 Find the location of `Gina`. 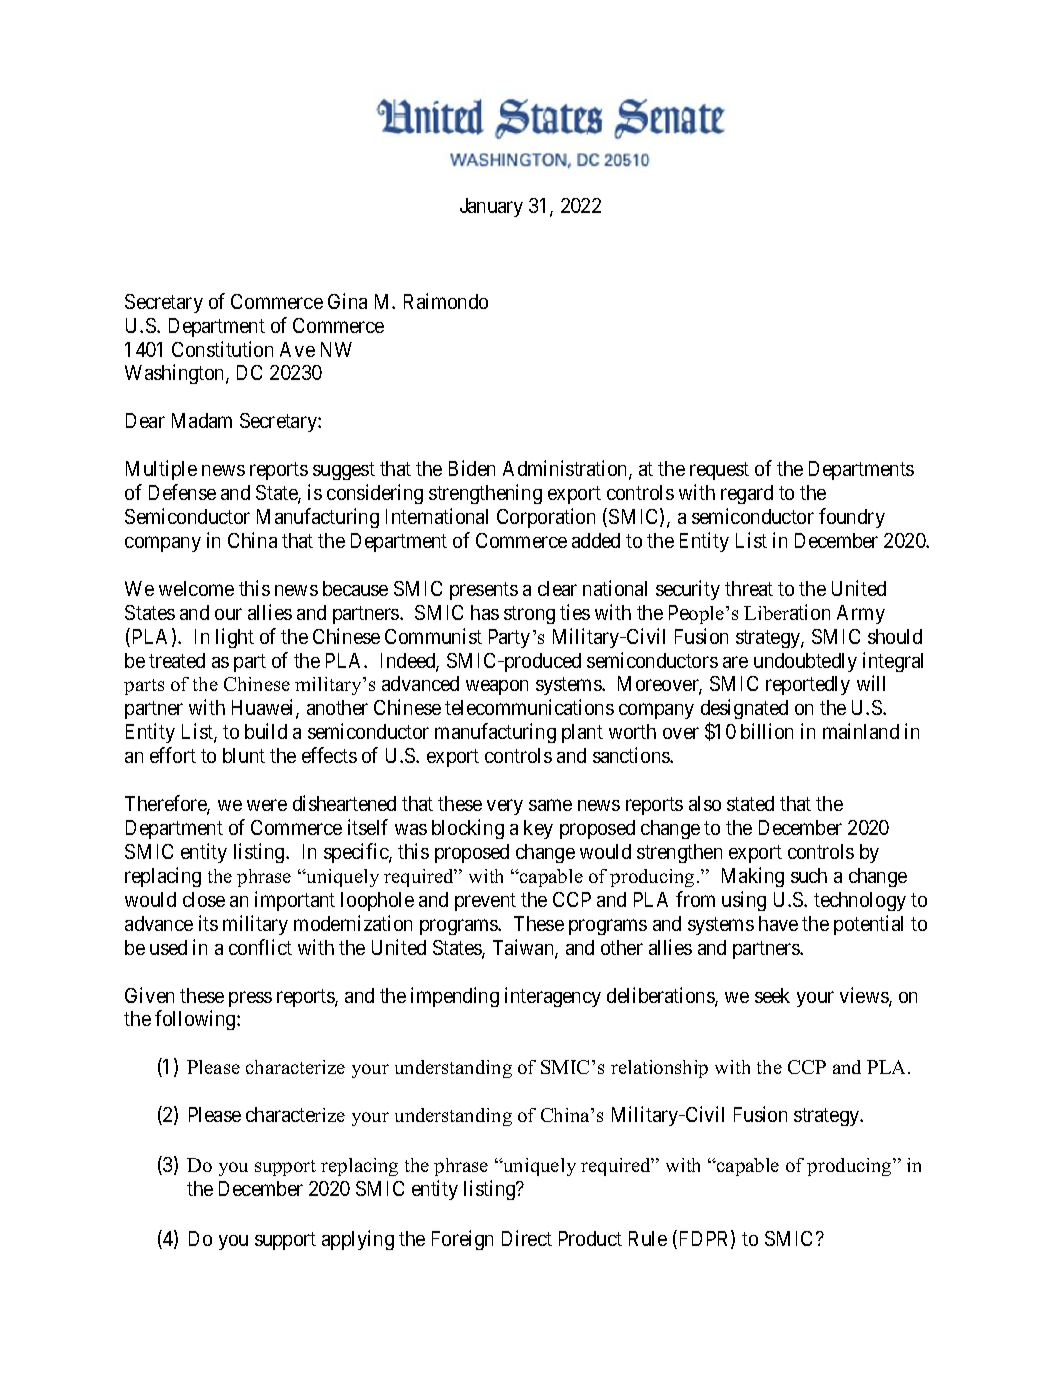

Gina is located at coordinates (347, 301).
